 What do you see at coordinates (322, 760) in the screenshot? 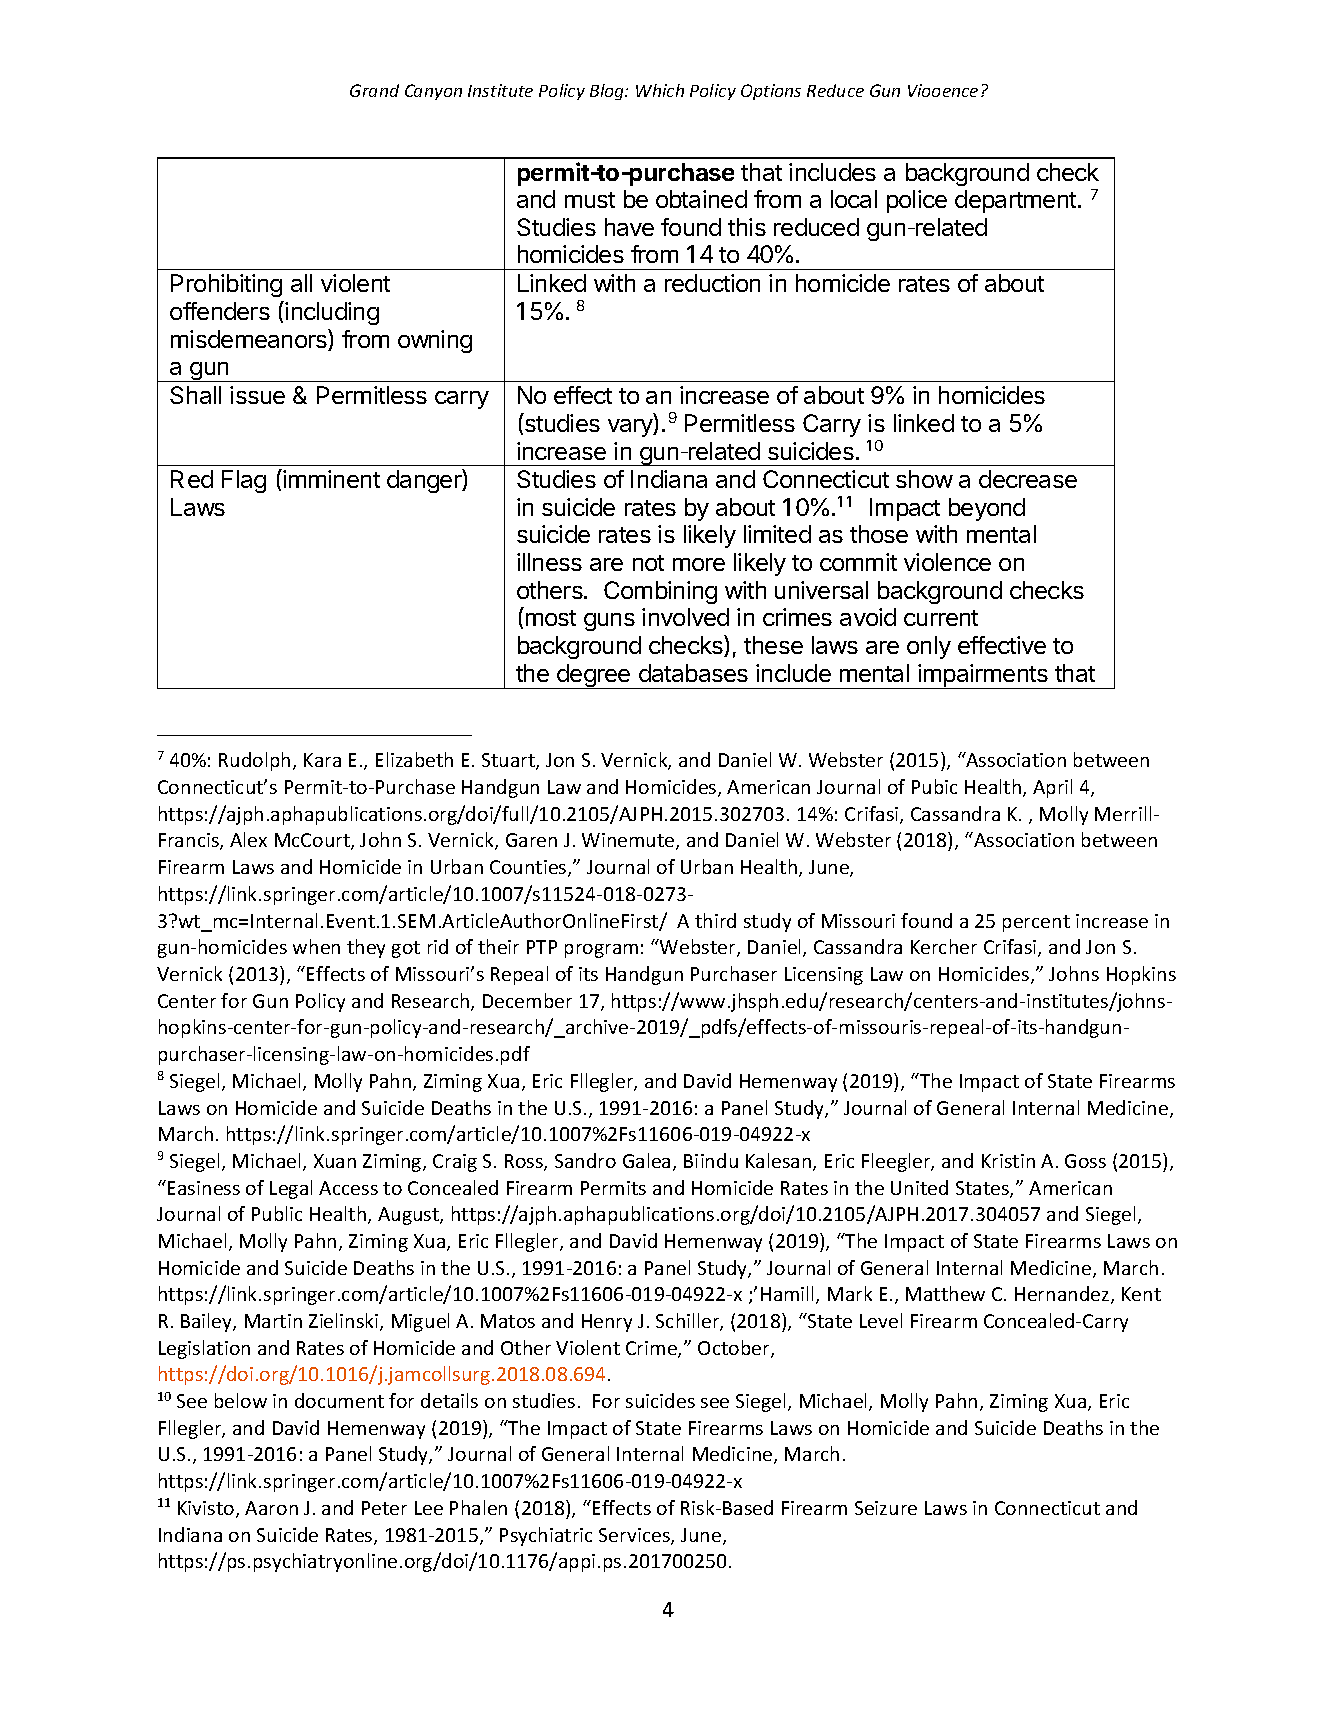
I see `Kara` at bounding box center [322, 760].
